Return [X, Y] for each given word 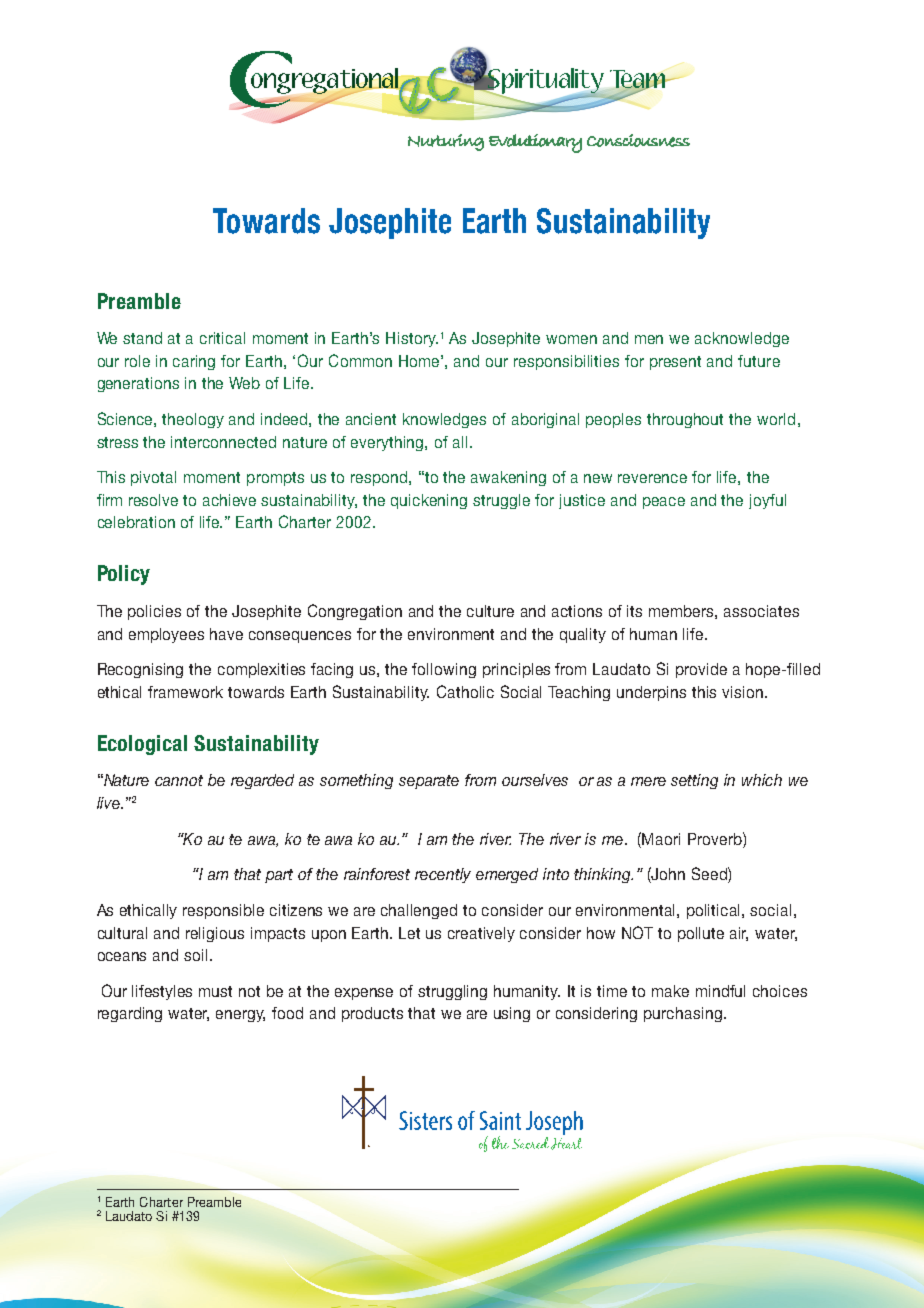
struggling [452, 992]
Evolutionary [535, 143]
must [215, 991]
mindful [720, 991]
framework [185, 692]
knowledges [444, 420]
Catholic [465, 691]
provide [701, 670]
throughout [685, 420]
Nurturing [446, 142]
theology [193, 420]
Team [637, 80]
